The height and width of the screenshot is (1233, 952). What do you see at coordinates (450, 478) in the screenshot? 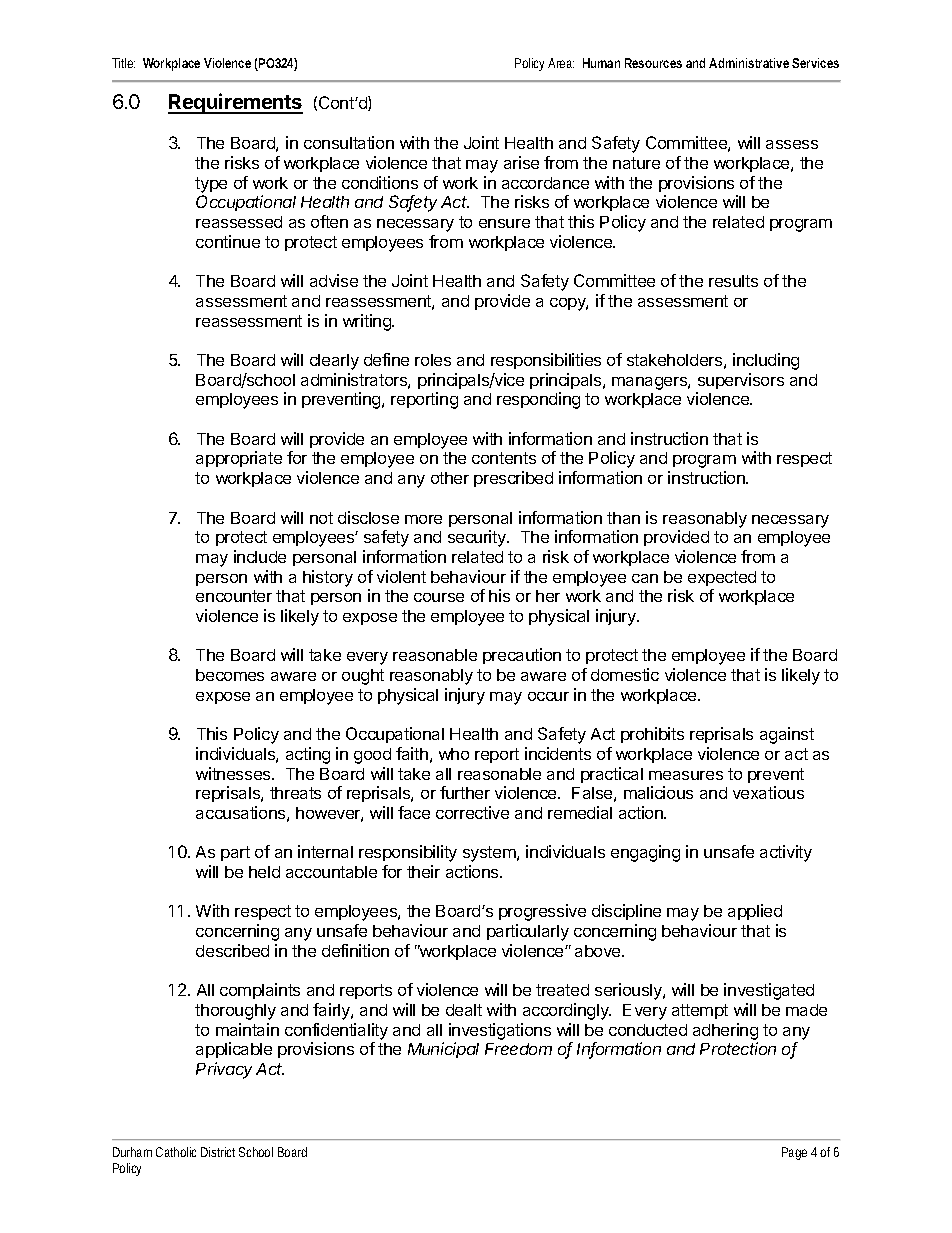
I see `other` at bounding box center [450, 478].
